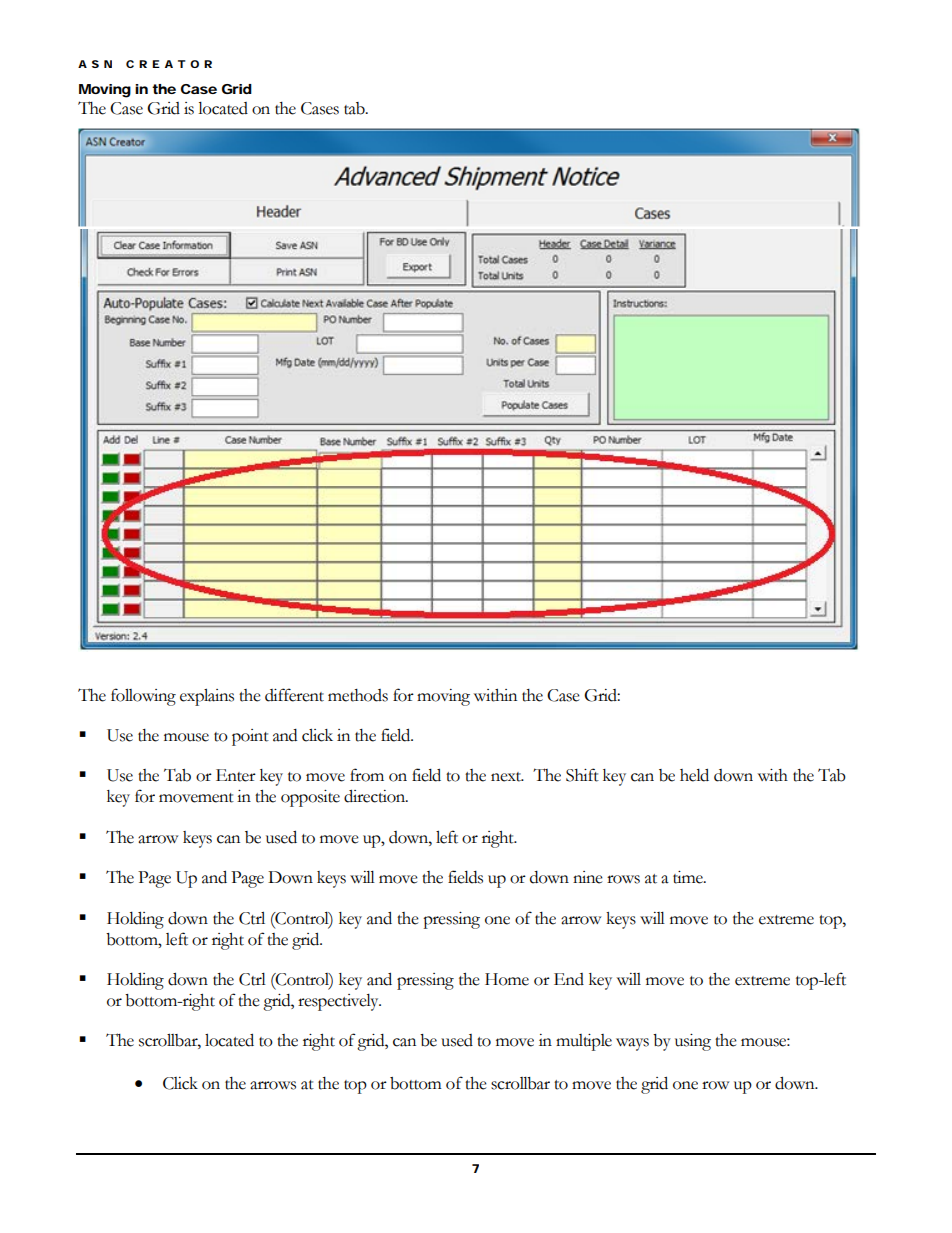 The width and height of the screenshot is (952, 1233). Describe the element at coordinates (207, 697) in the screenshot. I see `explains` at that location.
